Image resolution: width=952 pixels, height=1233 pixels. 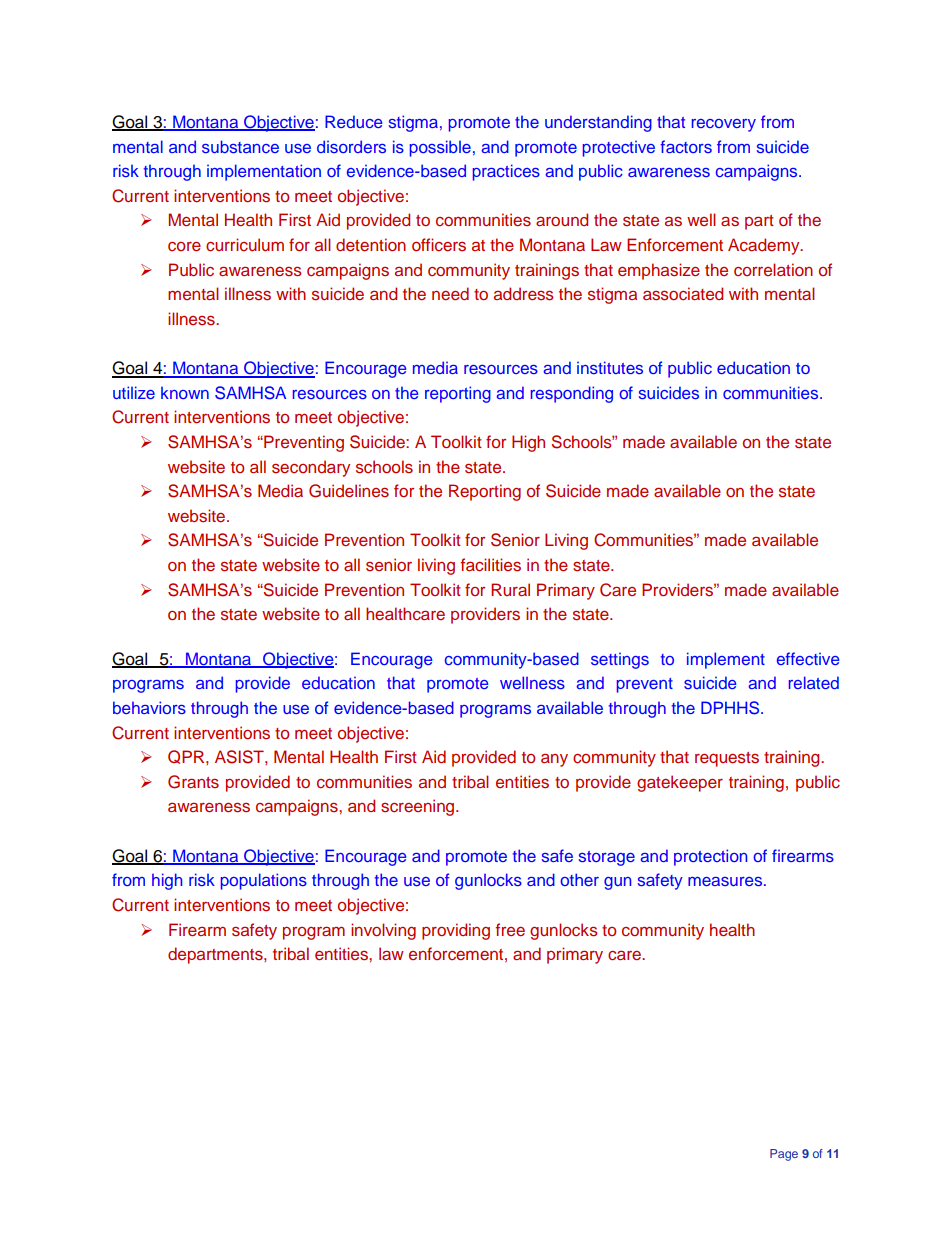 I want to click on involving, so click(x=383, y=931).
